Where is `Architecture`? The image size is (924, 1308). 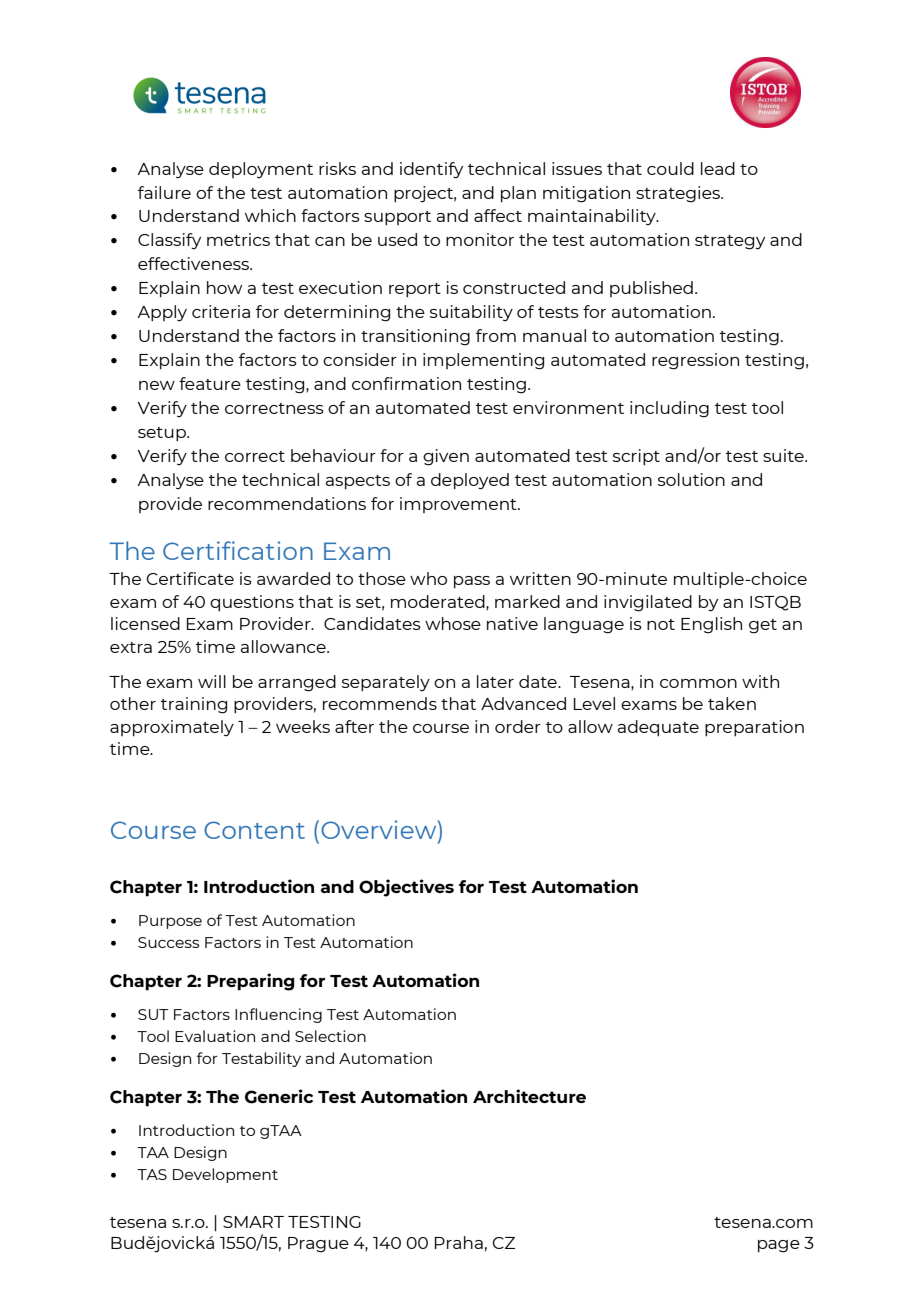
Architecture is located at coordinates (529, 1096).
